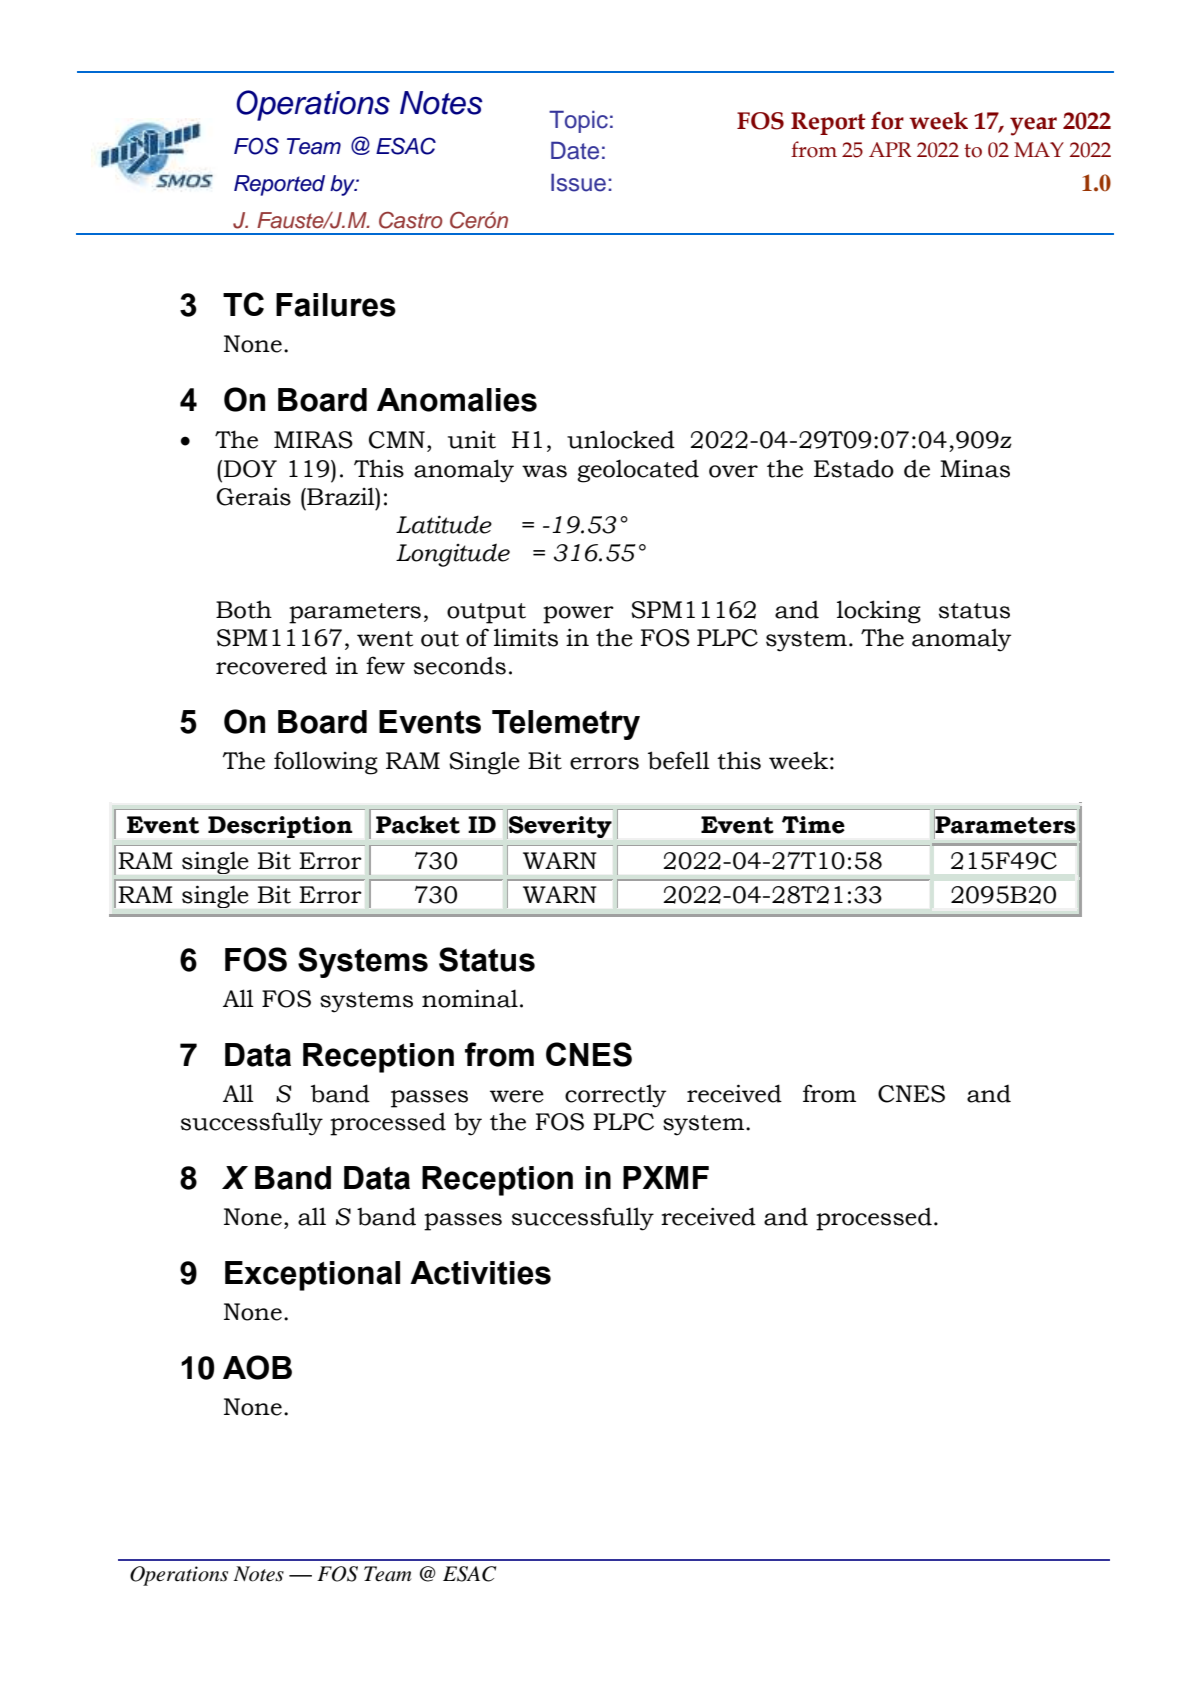 The width and height of the screenshot is (1191, 1685). What do you see at coordinates (890, 149) in the screenshot?
I see `APR` at bounding box center [890, 149].
